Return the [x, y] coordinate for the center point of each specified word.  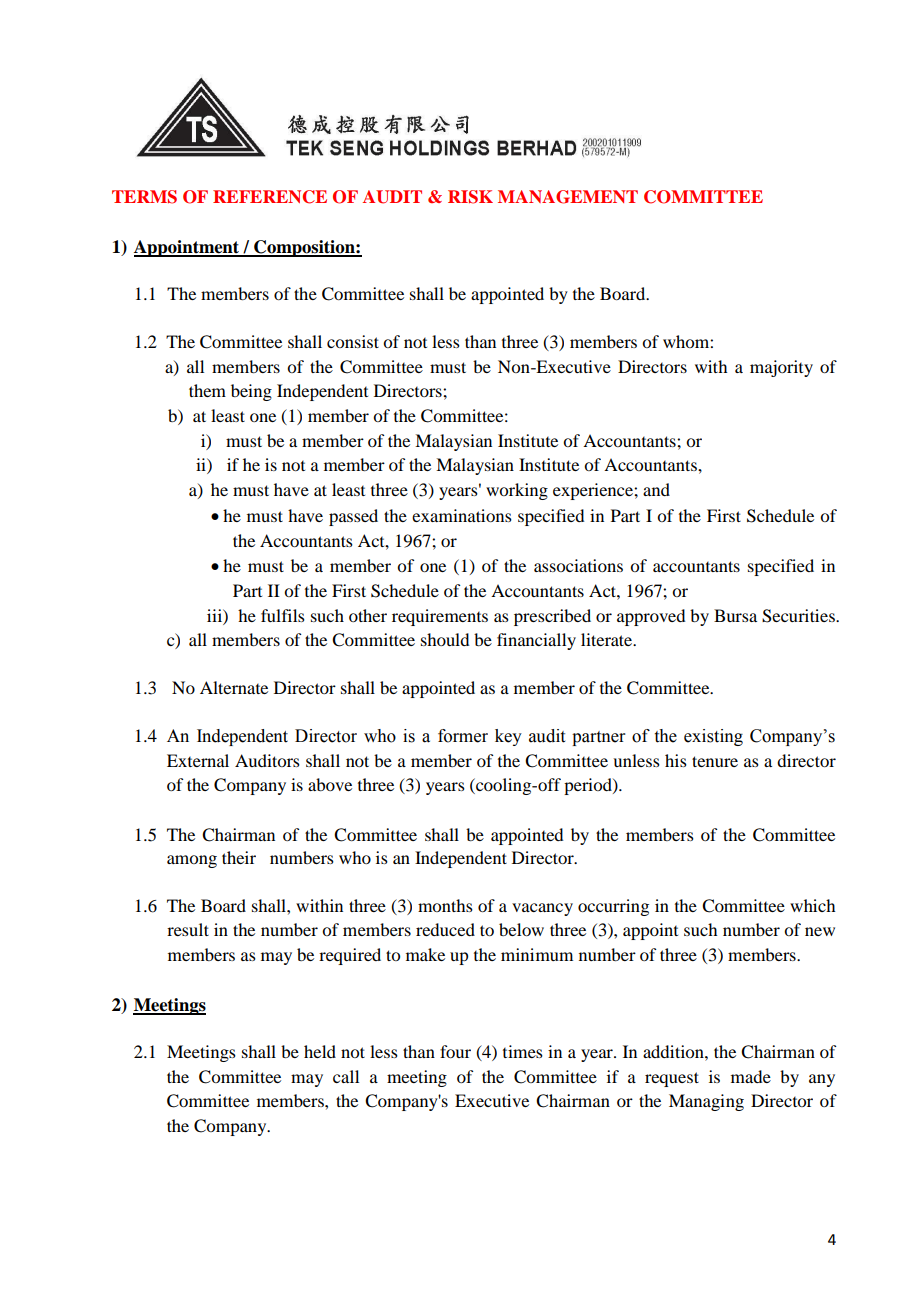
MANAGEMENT [568, 197]
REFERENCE [270, 197]
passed [353, 517]
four [455, 1051]
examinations [462, 515]
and [656, 489]
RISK [470, 197]
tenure [715, 761]
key [508, 737]
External [198, 760]
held [320, 1051]
